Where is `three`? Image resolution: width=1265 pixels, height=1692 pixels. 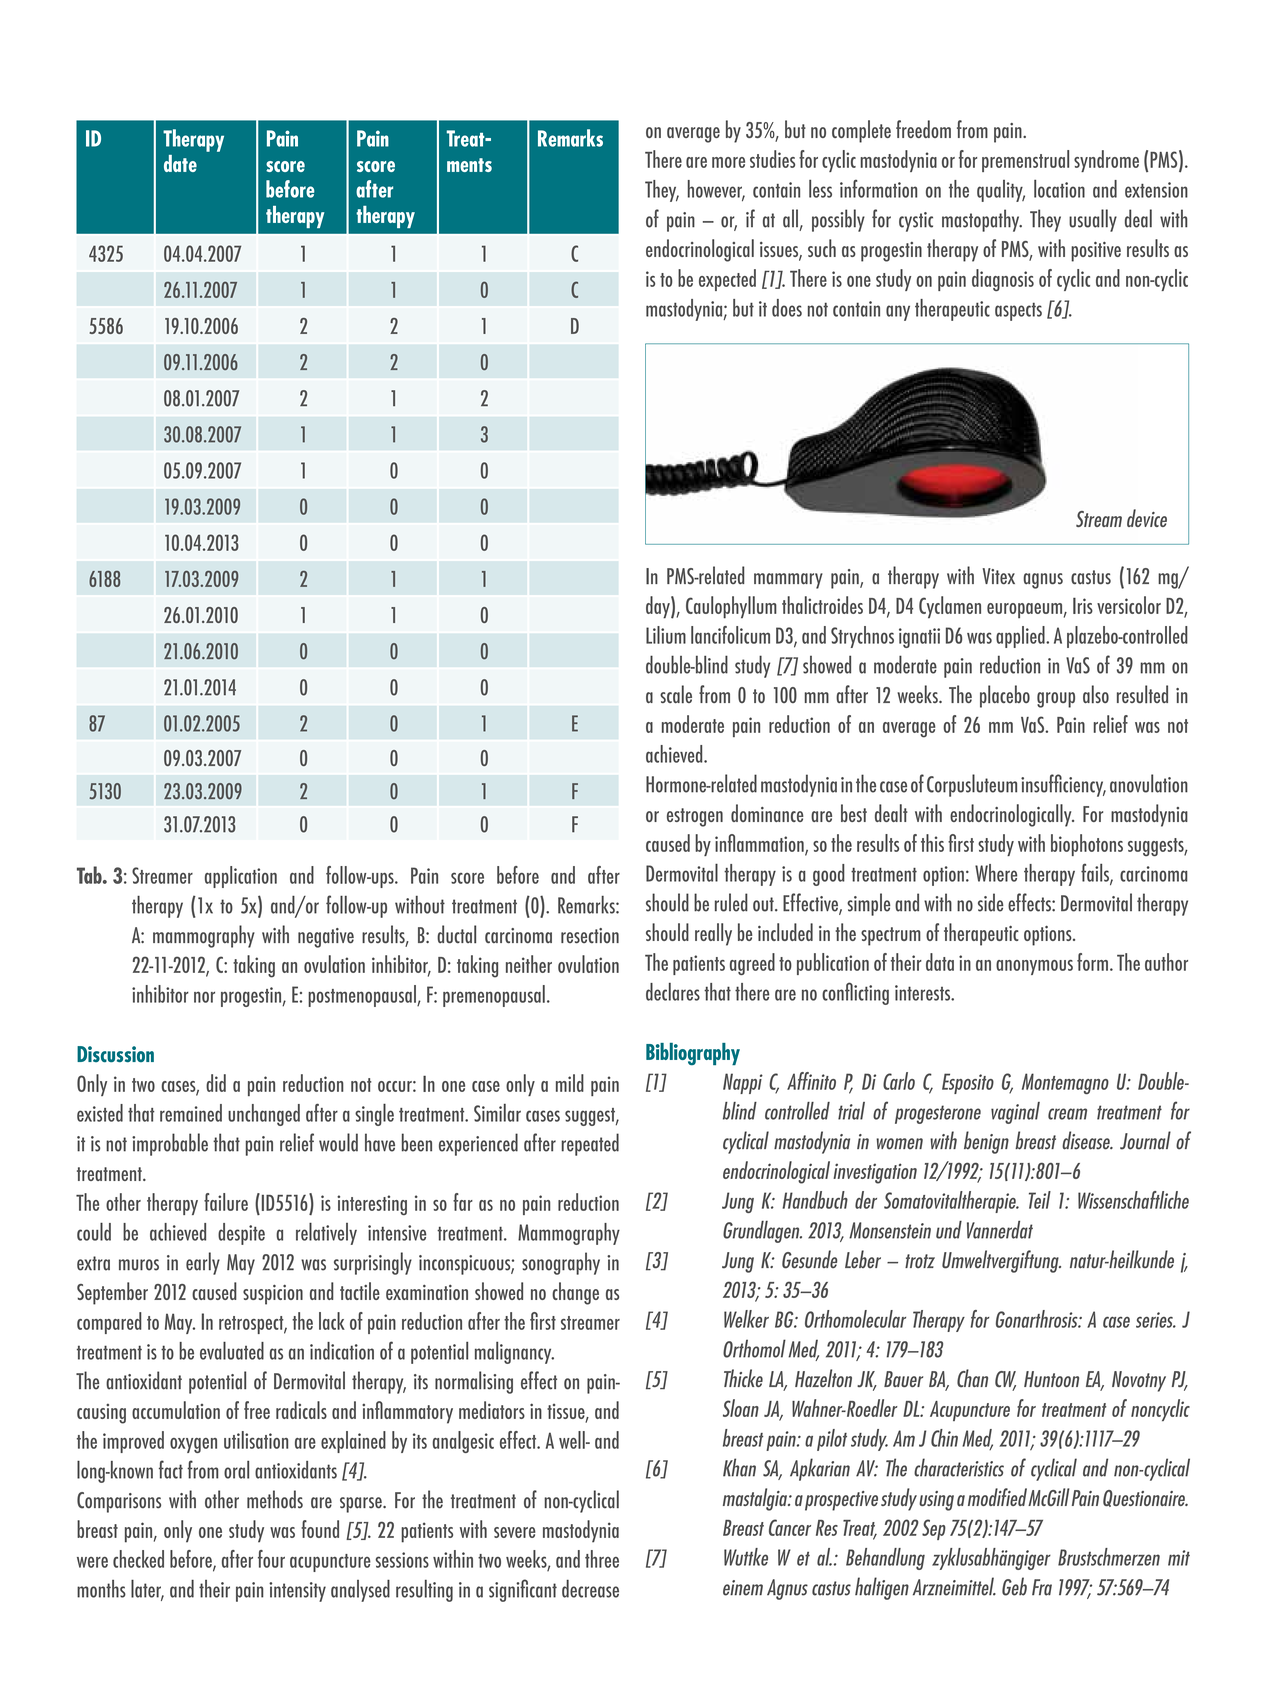
three is located at coordinates (602, 1559).
